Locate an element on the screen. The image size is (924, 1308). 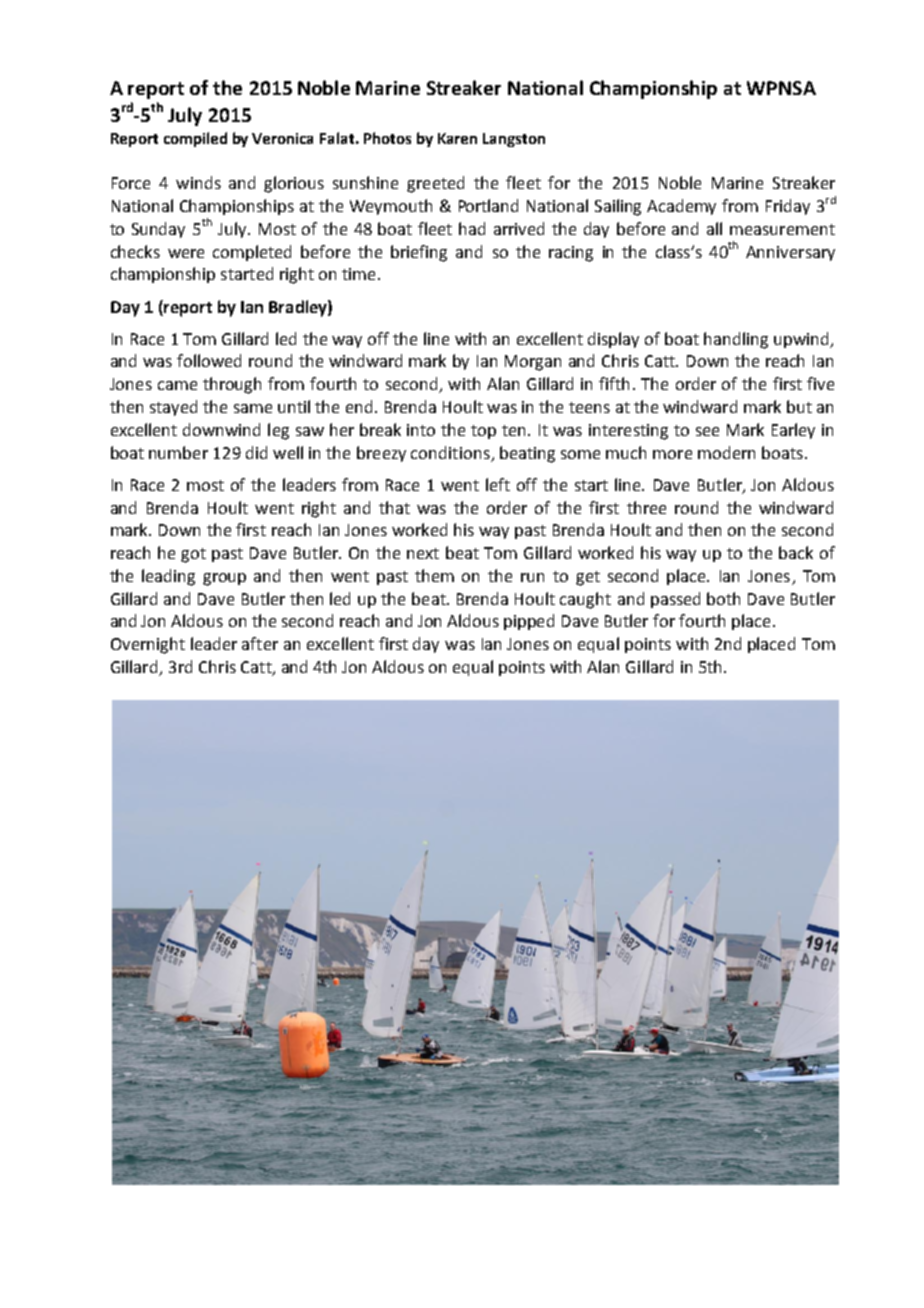
pipped is located at coordinates (529, 622).
